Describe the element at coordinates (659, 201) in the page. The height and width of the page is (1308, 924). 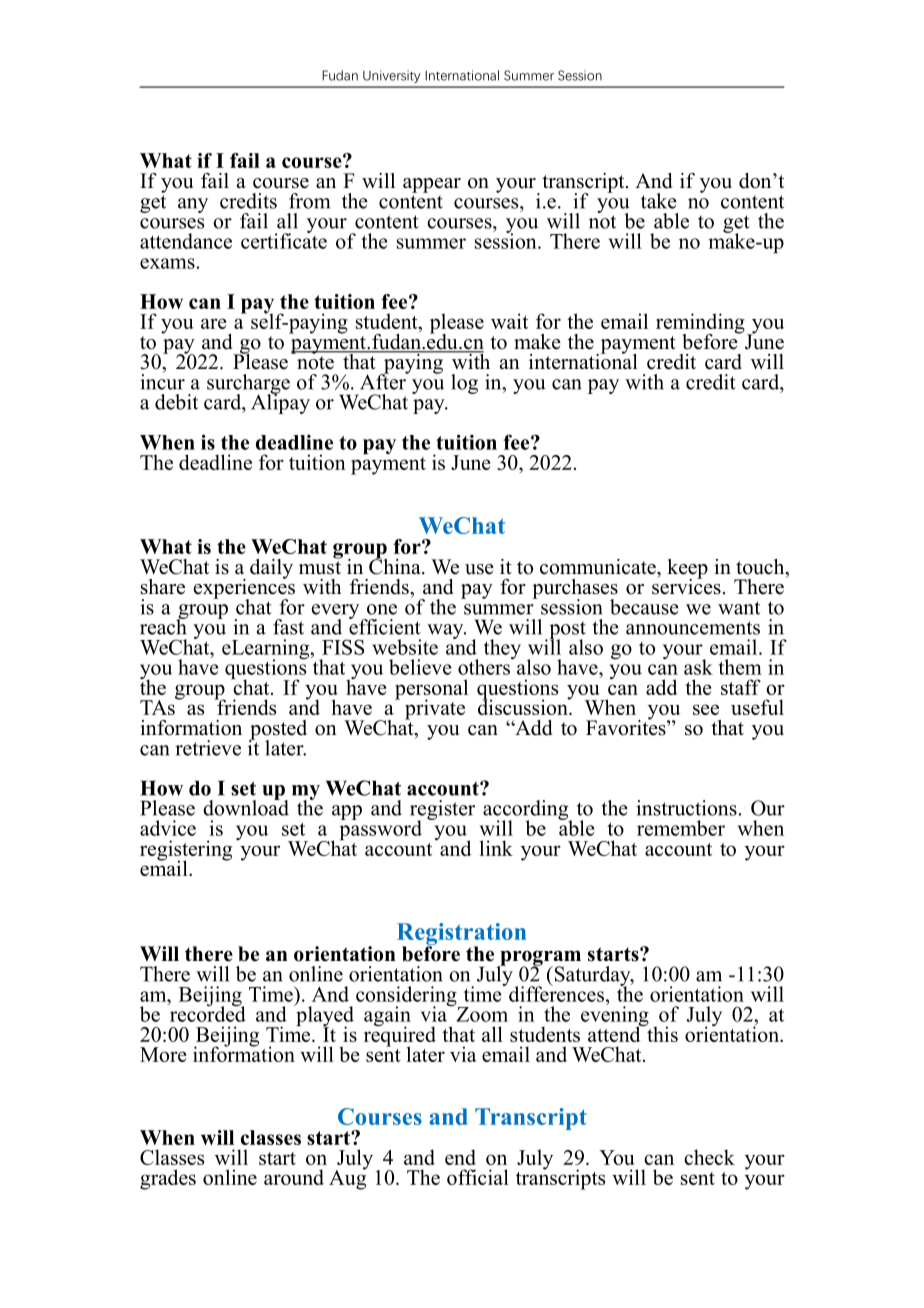
I see `take` at that location.
